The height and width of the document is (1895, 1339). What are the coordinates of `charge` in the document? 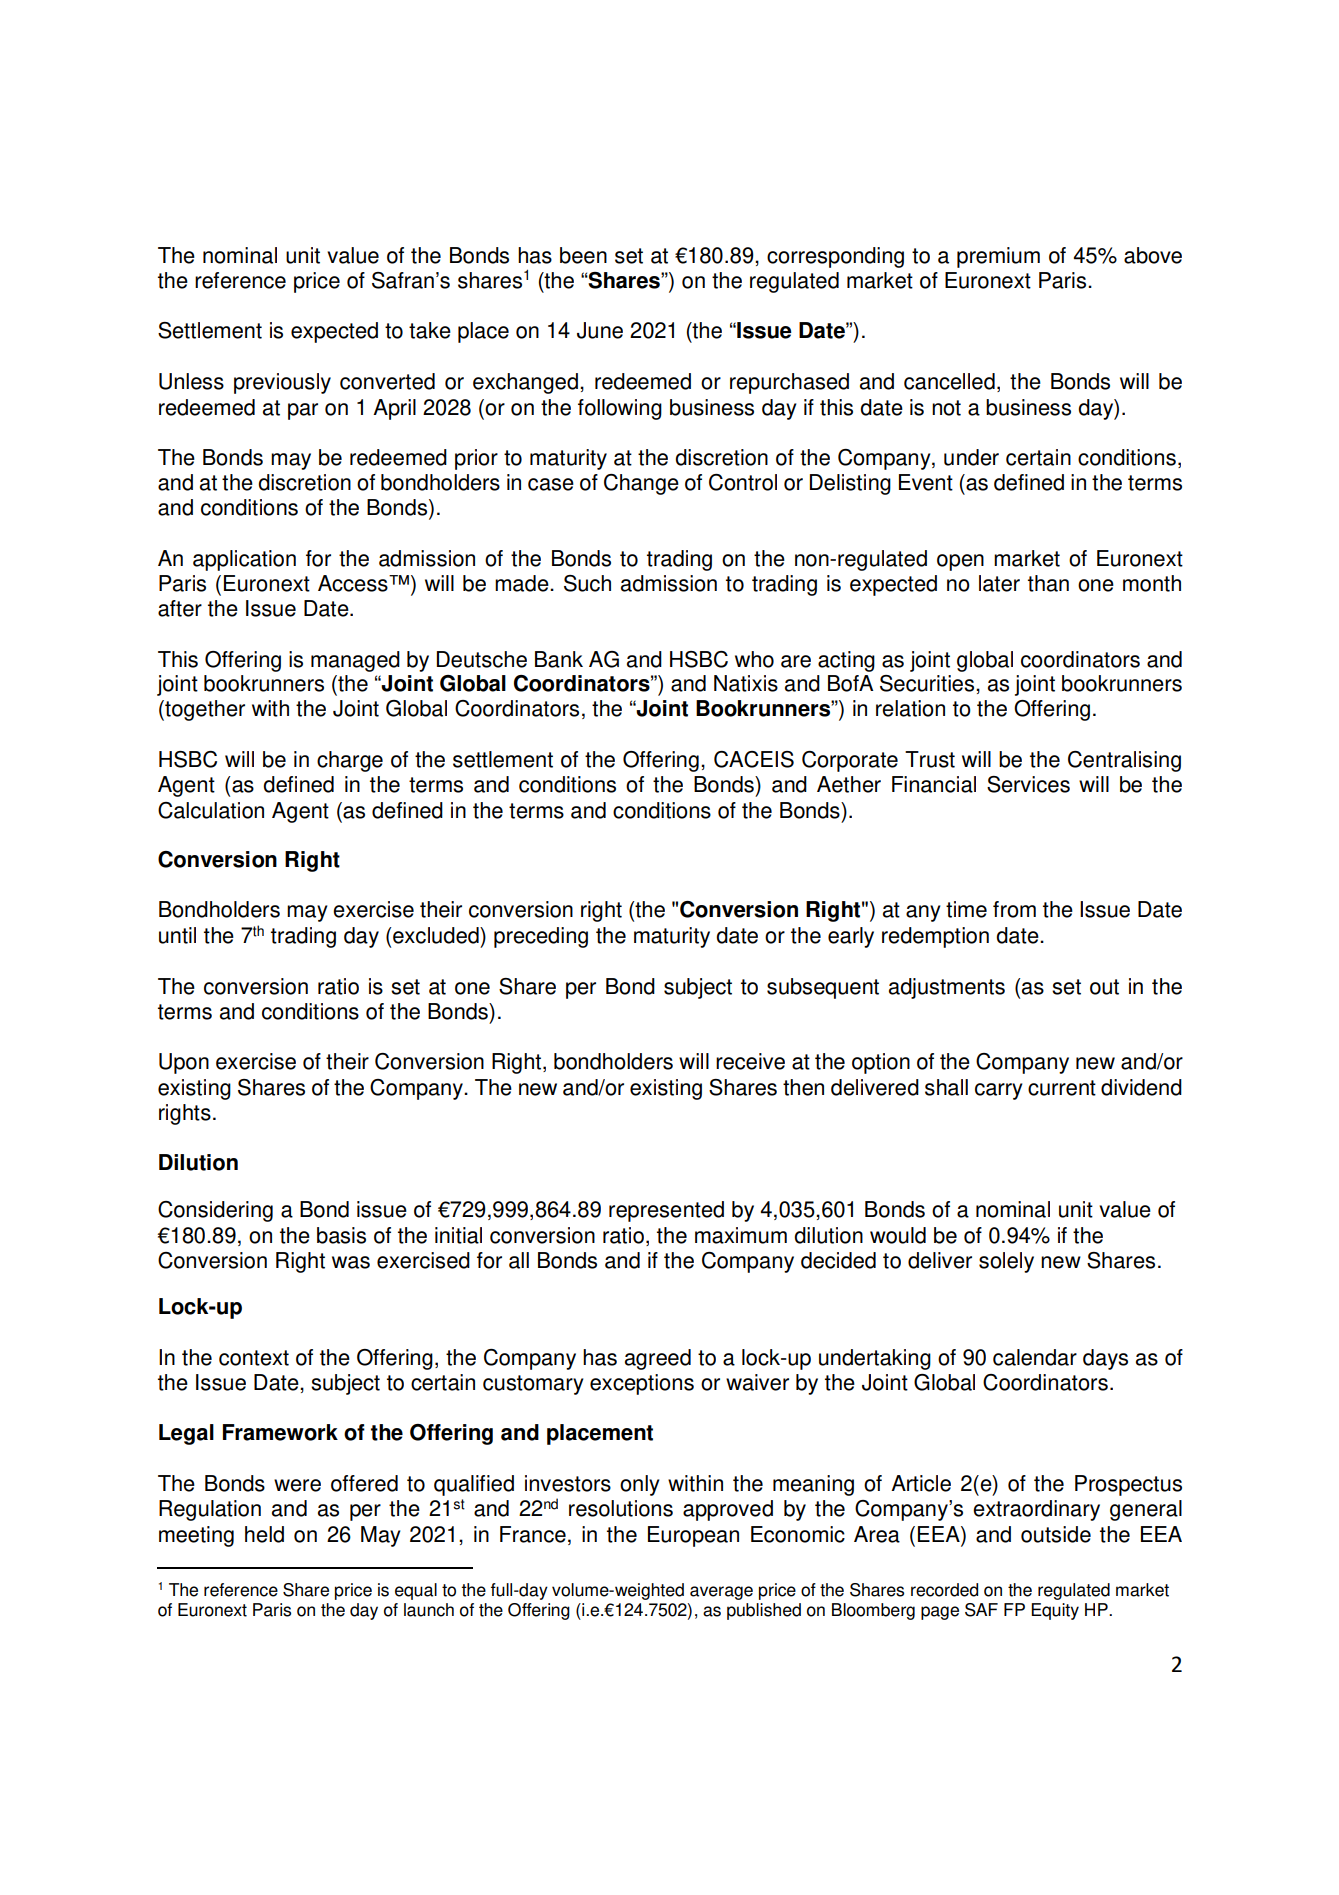 It's located at (350, 761).
